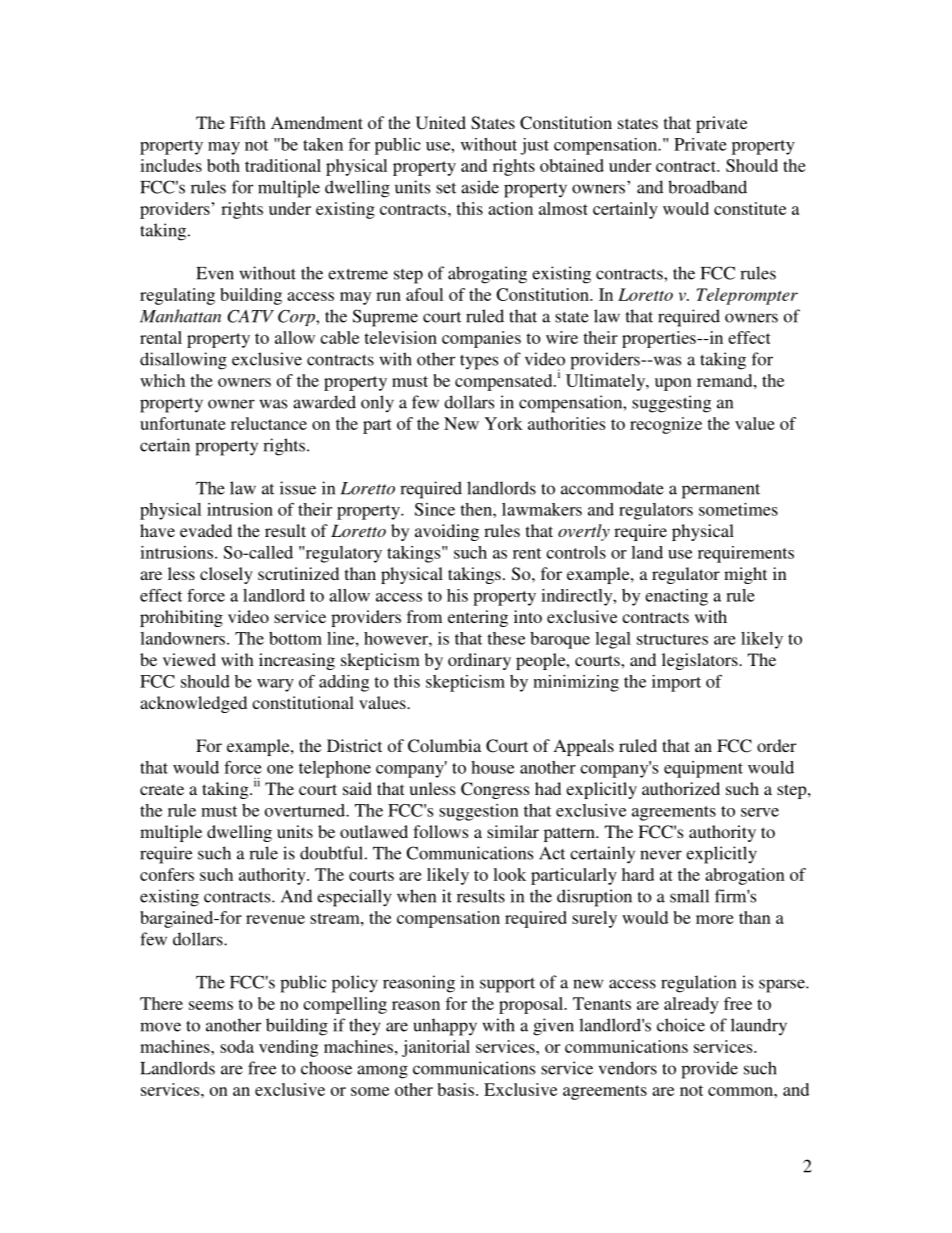 This screenshot has width=952, height=1233. I want to click on never, so click(661, 855).
